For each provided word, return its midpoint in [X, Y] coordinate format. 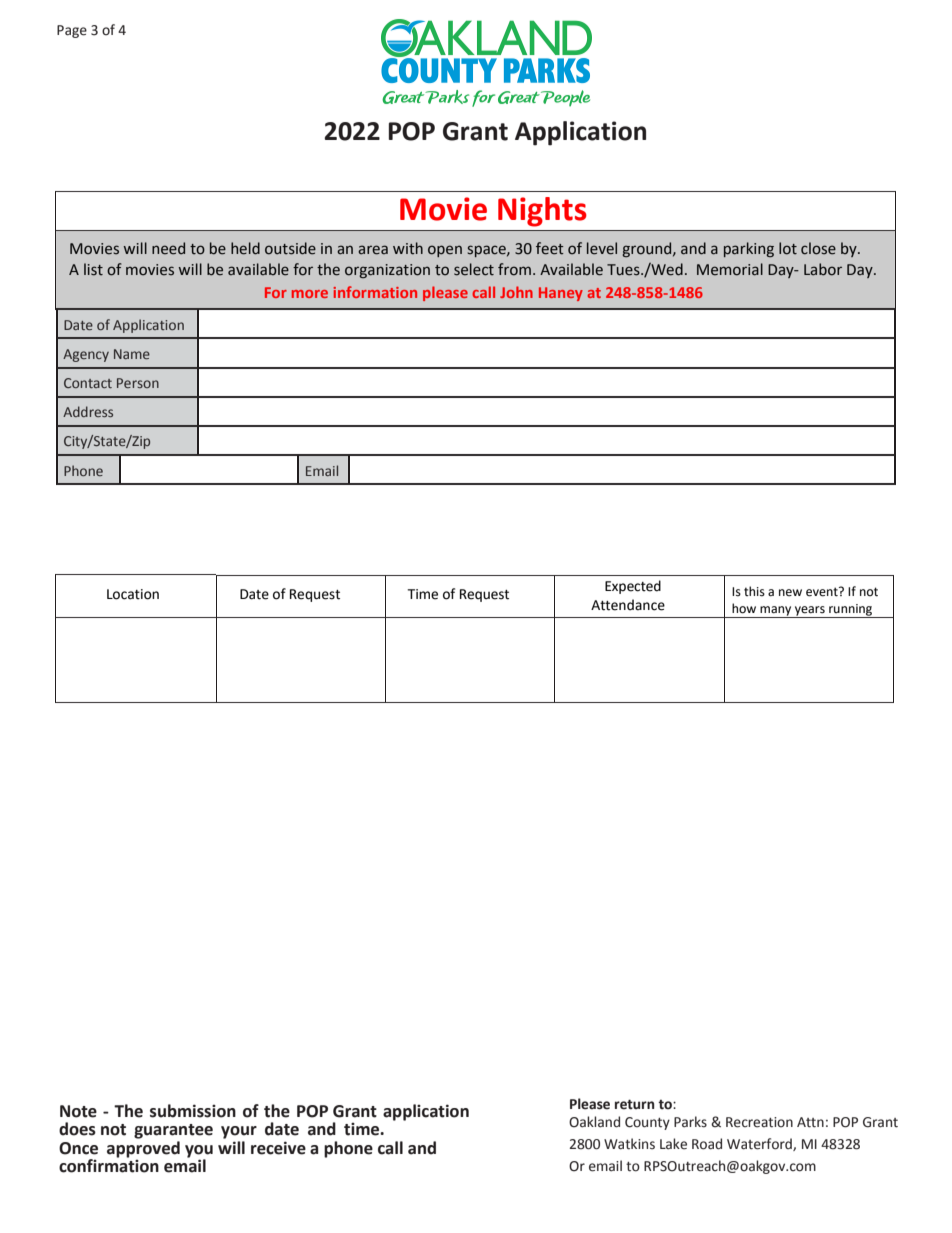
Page [72, 31]
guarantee [173, 1131]
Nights [542, 212]
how [744, 608]
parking [749, 249]
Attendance [628, 605]
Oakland [594, 1122]
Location [133, 594]
